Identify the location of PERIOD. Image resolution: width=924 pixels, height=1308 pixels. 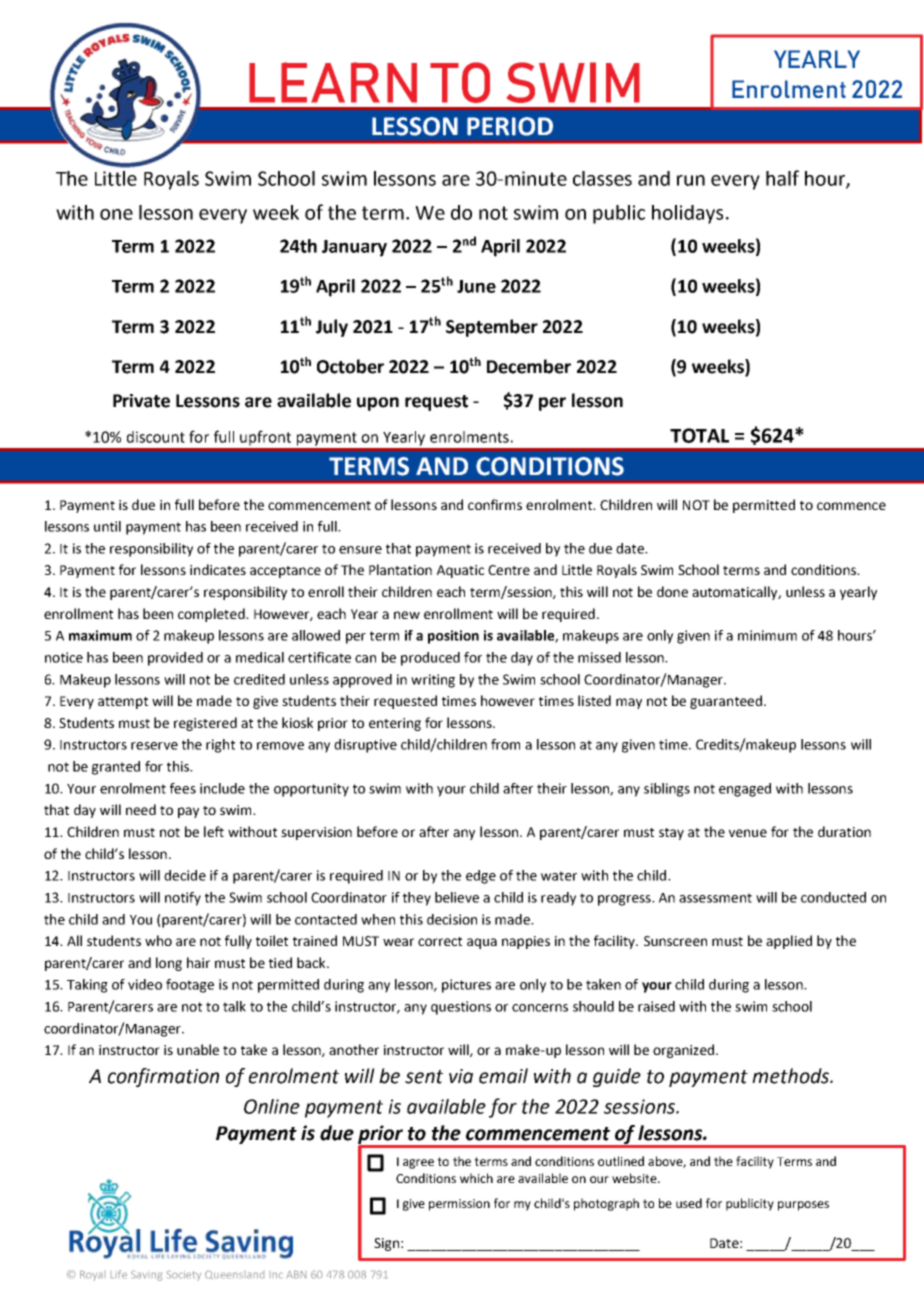
(510, 126).
